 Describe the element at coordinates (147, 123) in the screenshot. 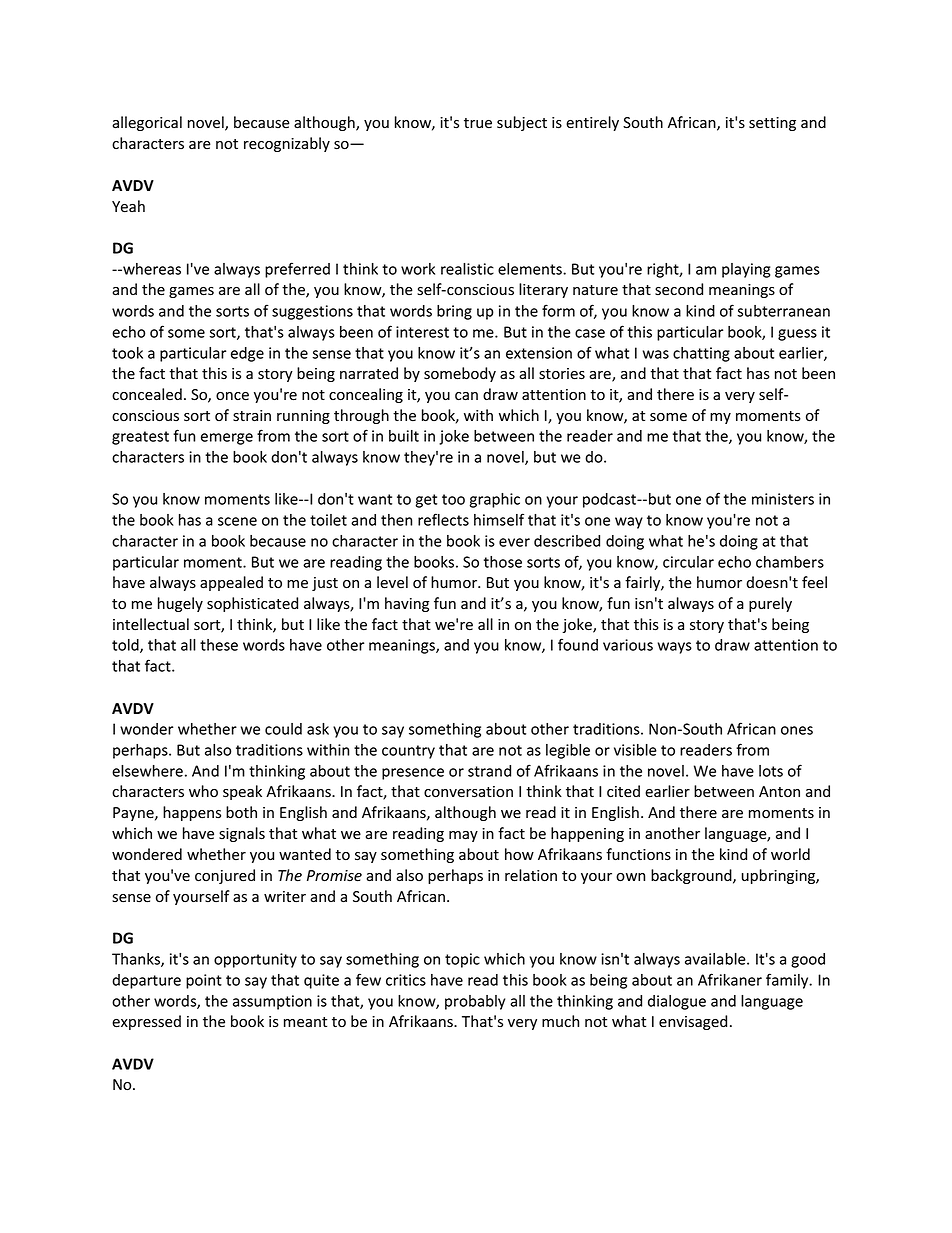

I see `allegorical` at that location.
